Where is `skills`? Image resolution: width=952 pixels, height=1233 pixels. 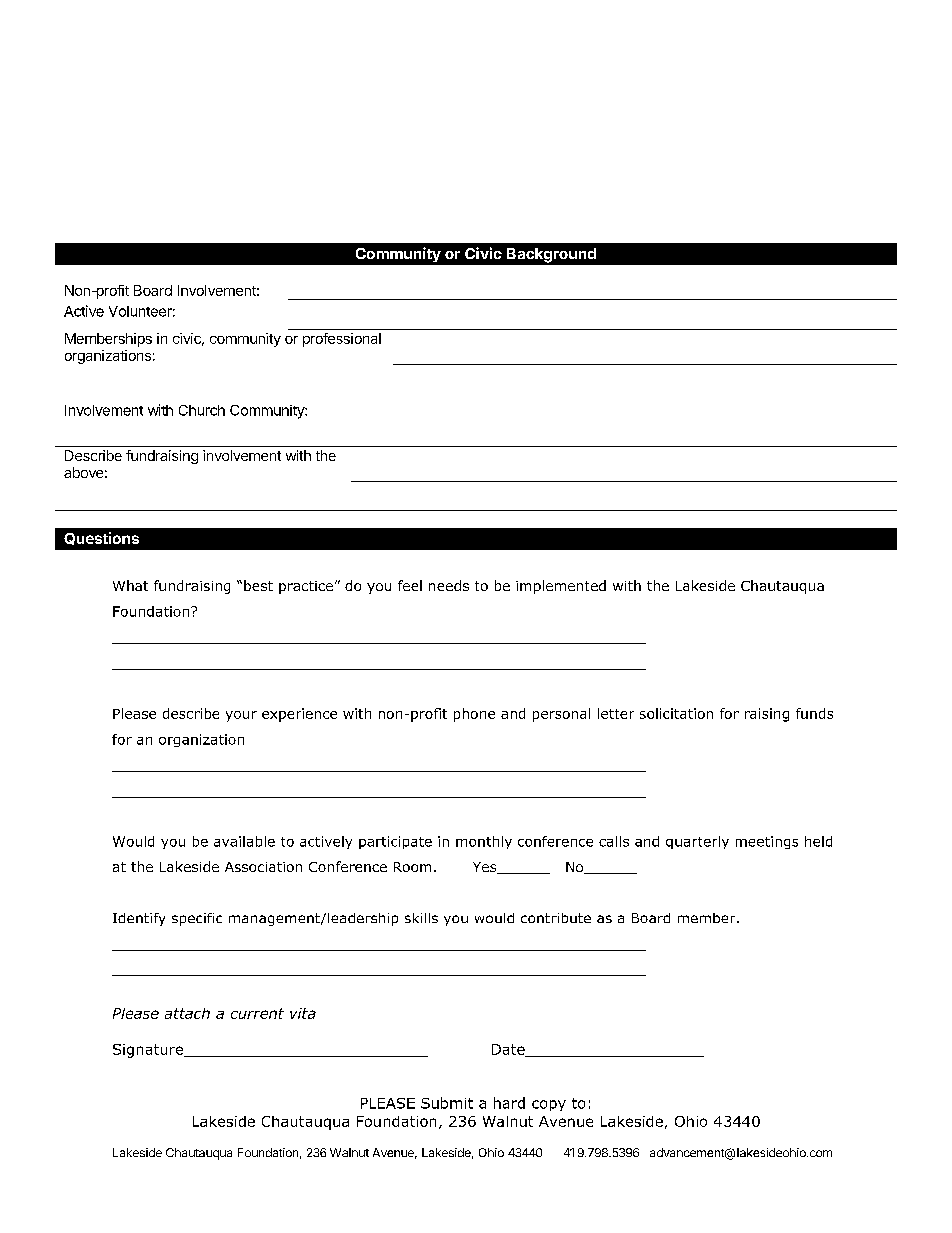 skills is located at coordinates (421, 918).
